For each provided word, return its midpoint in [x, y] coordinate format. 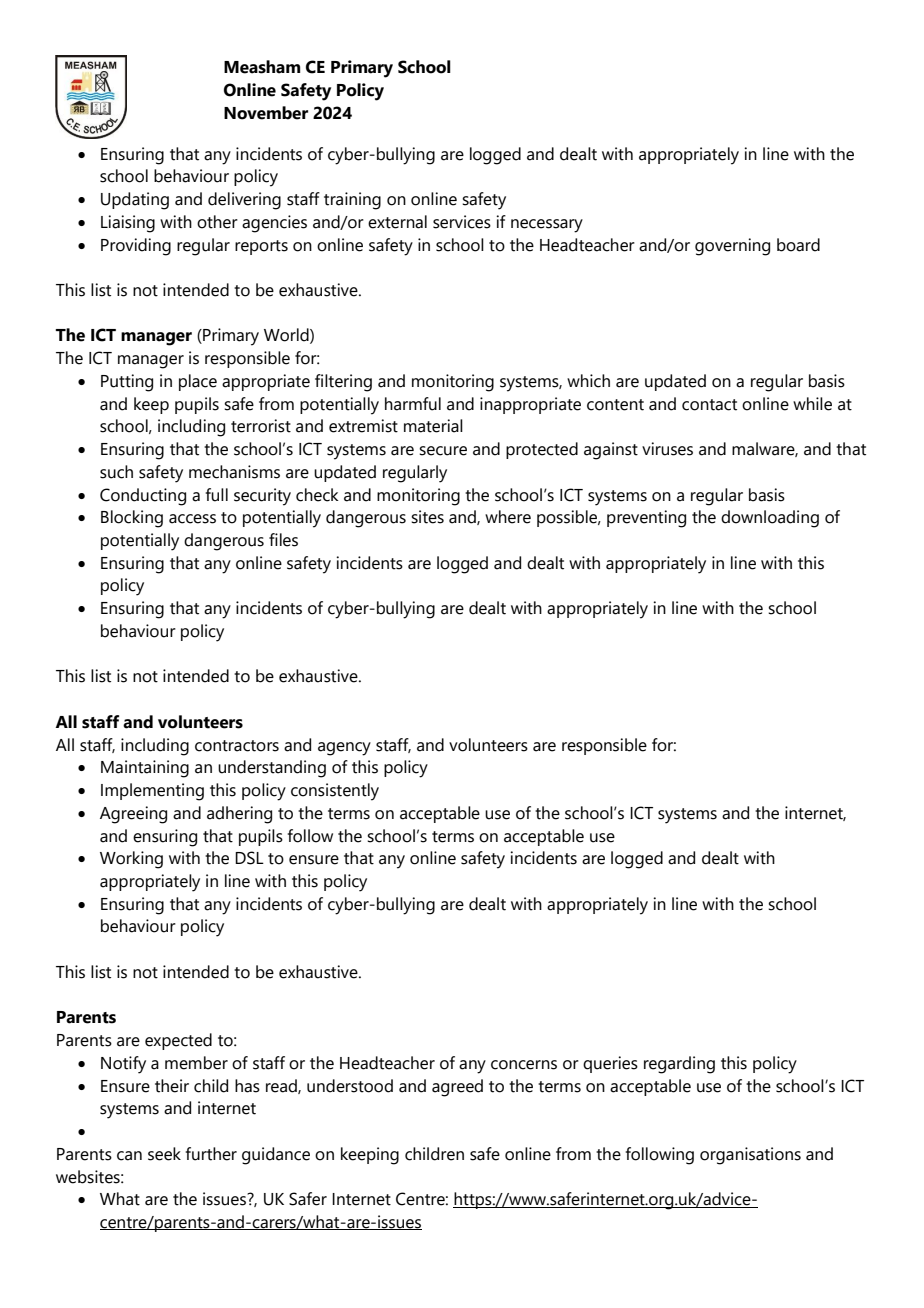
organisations [750, 1156]
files [283, 540]
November [266, 113]
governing [732, 247]
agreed [457, 1088]
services [462, 222]
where [508, 517]
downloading [770, 519]
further [211, 1154]
